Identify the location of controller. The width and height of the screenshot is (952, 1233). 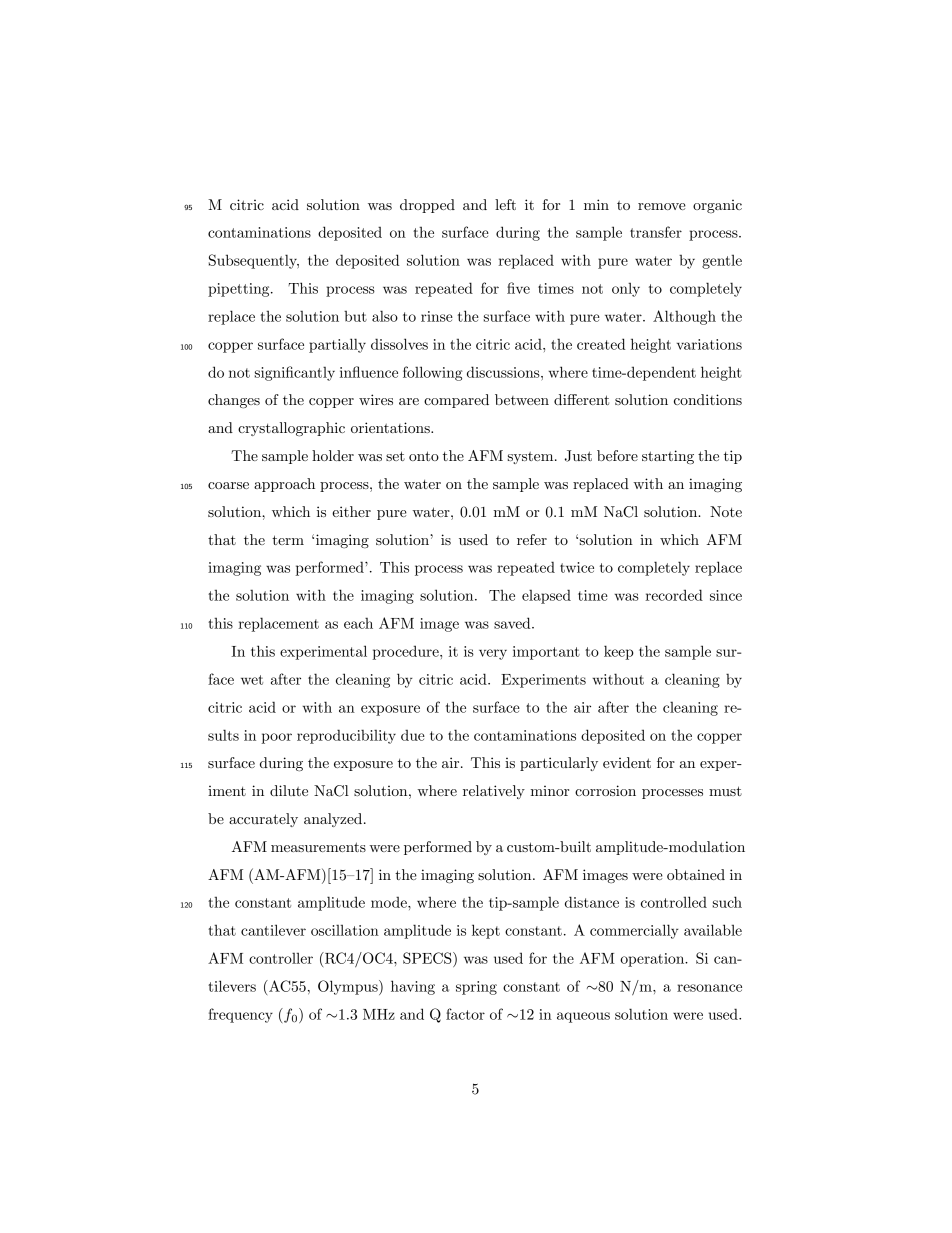
(281, 958).
